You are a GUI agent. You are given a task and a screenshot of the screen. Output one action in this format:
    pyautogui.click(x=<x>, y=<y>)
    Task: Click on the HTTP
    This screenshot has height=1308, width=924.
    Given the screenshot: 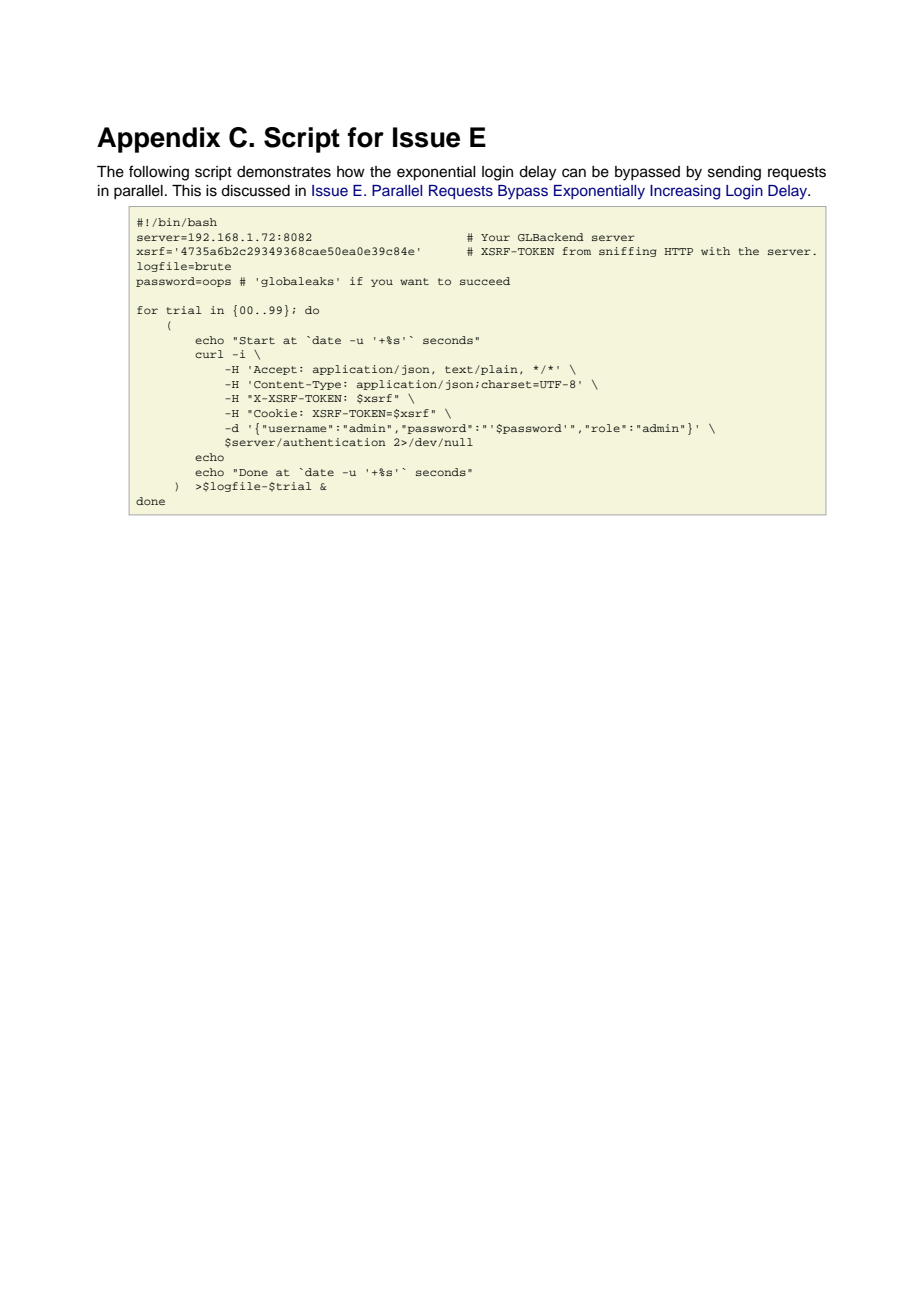 What is the action you would take?
    pyautogui.click(x=678, y=251)
